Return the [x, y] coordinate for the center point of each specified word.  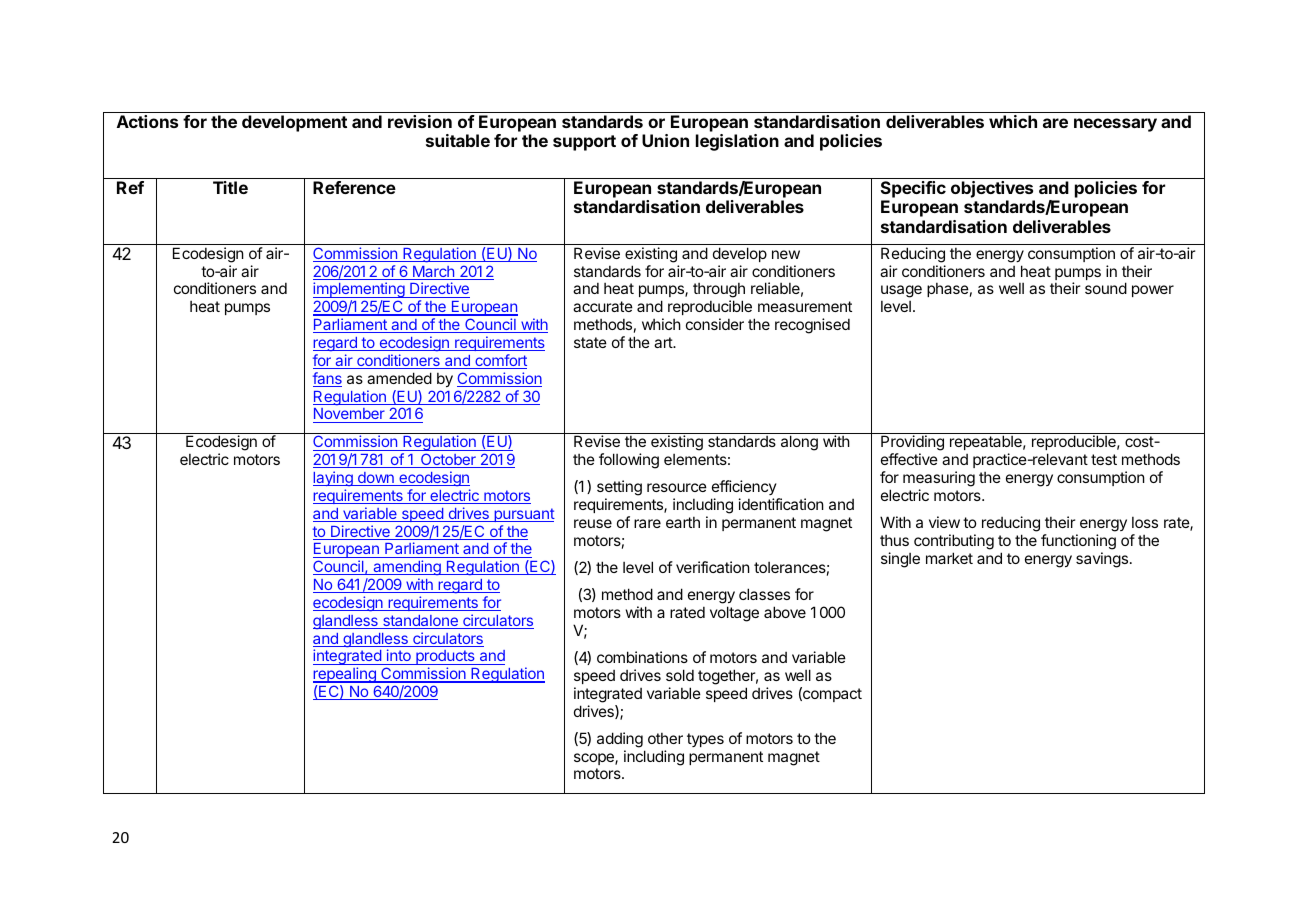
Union [665, 140]
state [590, 342]
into [399, 657]
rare [647, 523]
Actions [147, 121]
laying [334, 478]
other [665, 738]
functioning [1078, 542]
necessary [1115, 125]
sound [1106, 288]
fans [327, 379]
